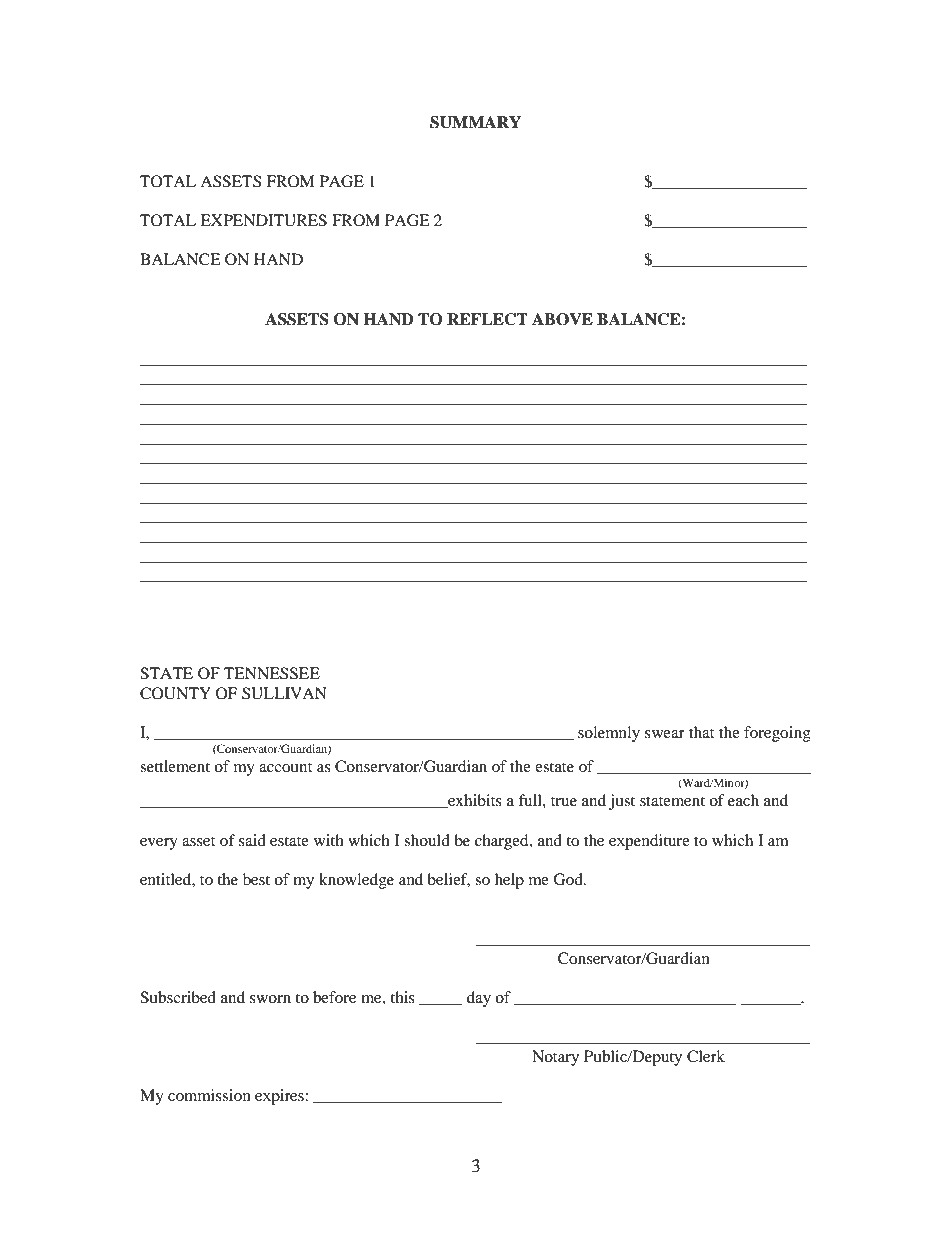  I want to click on REFLECT, so click(487, 319).
